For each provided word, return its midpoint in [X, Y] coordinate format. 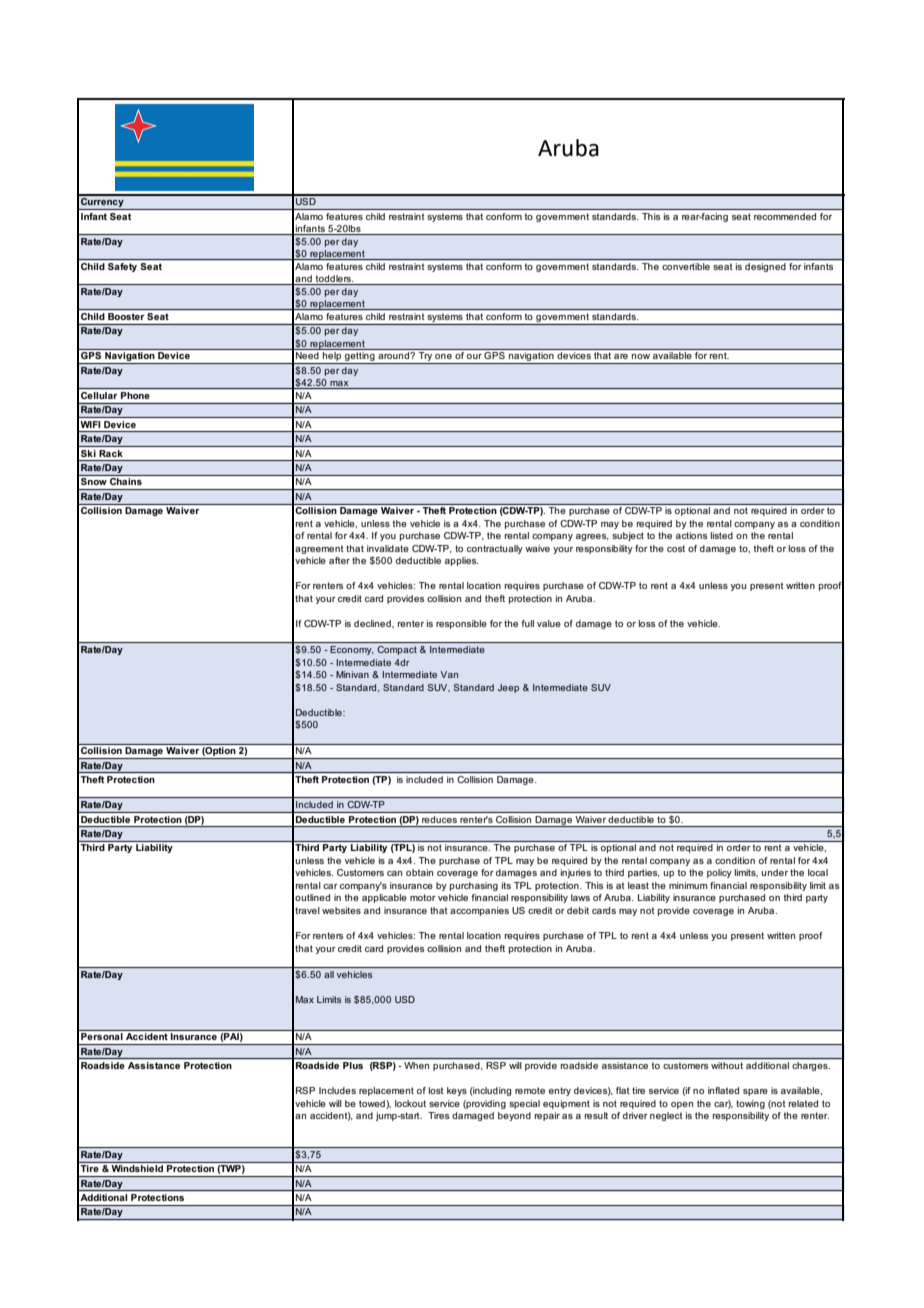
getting [360, 358]
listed [722, 535]
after [339, 560]
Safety [122, 267]
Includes [337, 1090]
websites [341, 910]
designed [765, 267]
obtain [419, 872]
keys [457, 1091]
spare [755, 1092]
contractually [495, 549]
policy [719, 873]
